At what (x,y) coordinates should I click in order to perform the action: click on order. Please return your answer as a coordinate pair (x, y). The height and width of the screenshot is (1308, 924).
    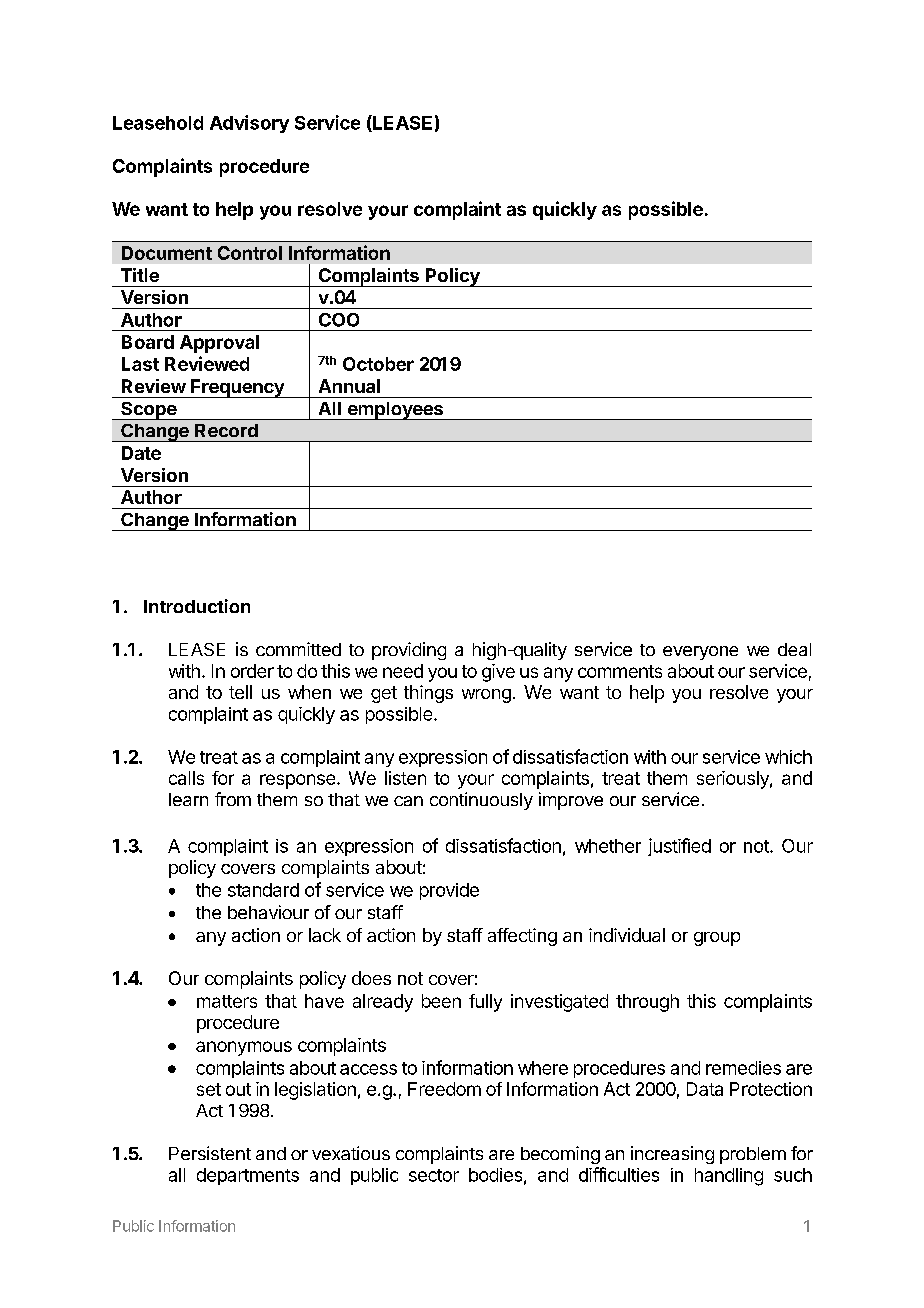
    Looking at the image, I should click on (252, 671).
